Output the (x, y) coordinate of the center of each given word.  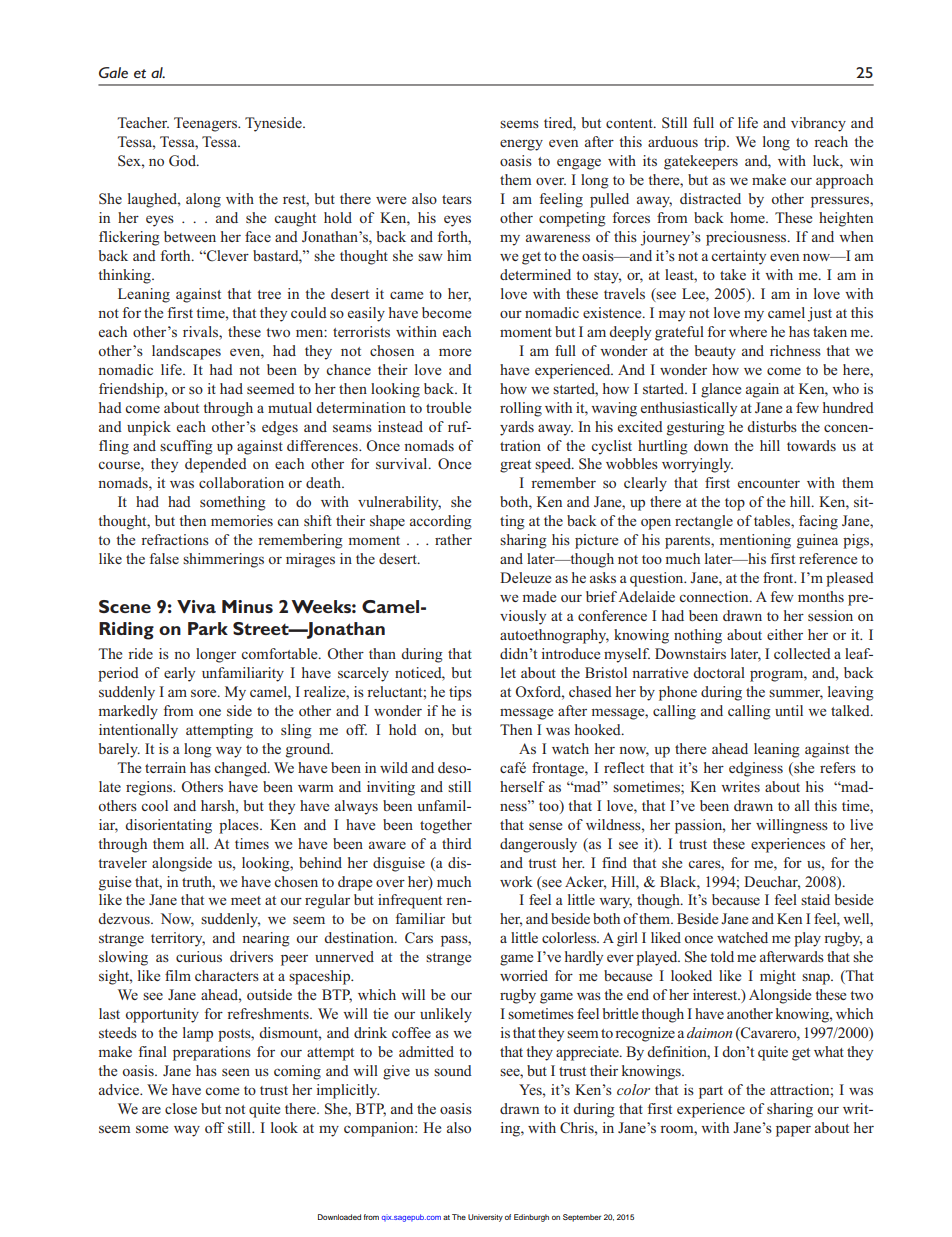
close (181, 1108)
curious (199, 956)
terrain (165, 767)
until (789, 710)
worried (524, 975)
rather (453, 539)
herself (522, 786)
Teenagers (207, 124)
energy (521, 145)
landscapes (186, 352)
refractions (175, 539)
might (778, 977)
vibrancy (818, 124)
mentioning (755, 541)
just (819, 314)
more (455, 352)
